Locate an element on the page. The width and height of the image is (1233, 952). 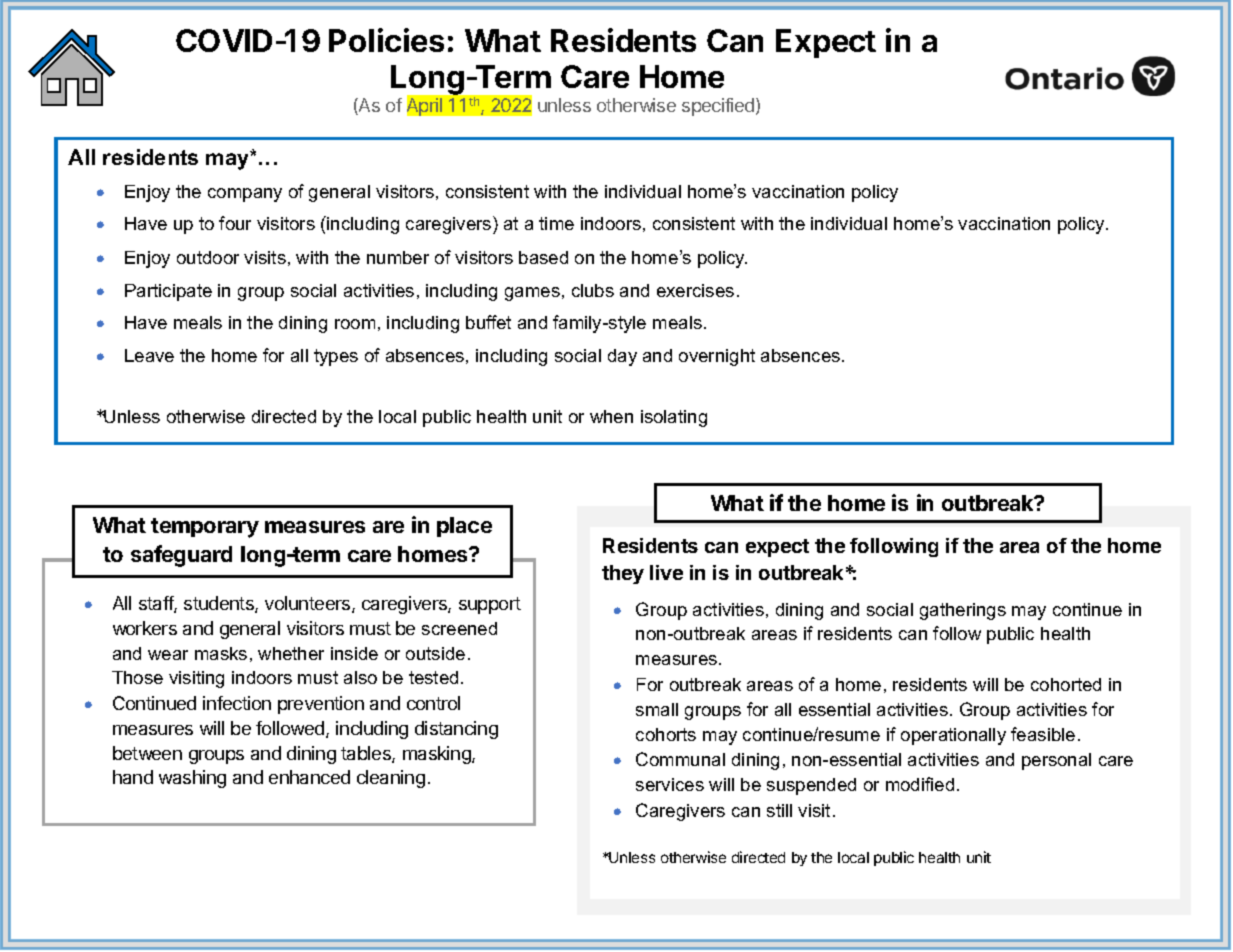
services is located at coordinates (670, 784).
